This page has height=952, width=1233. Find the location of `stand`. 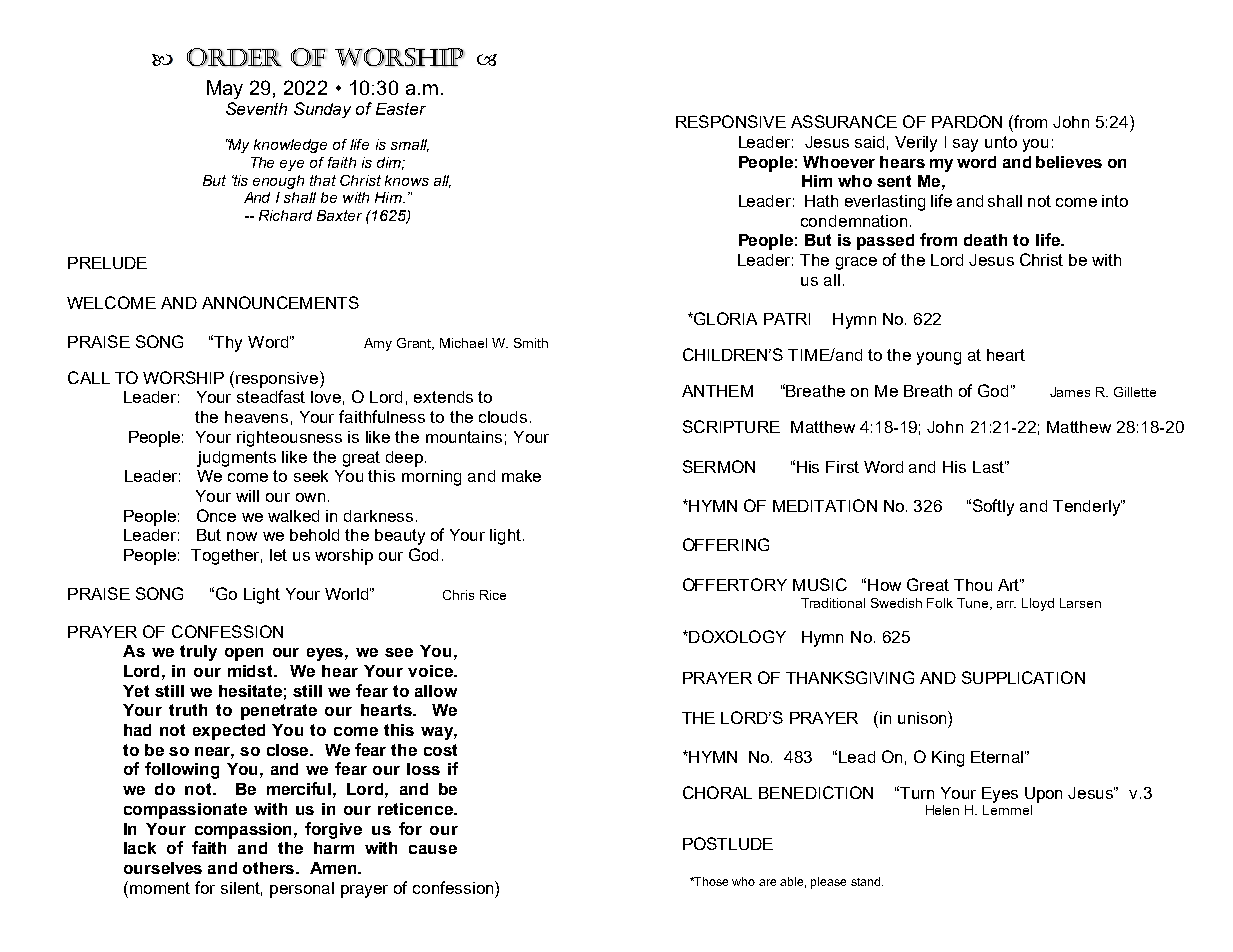

stand is located at coordinates (867, 881).
